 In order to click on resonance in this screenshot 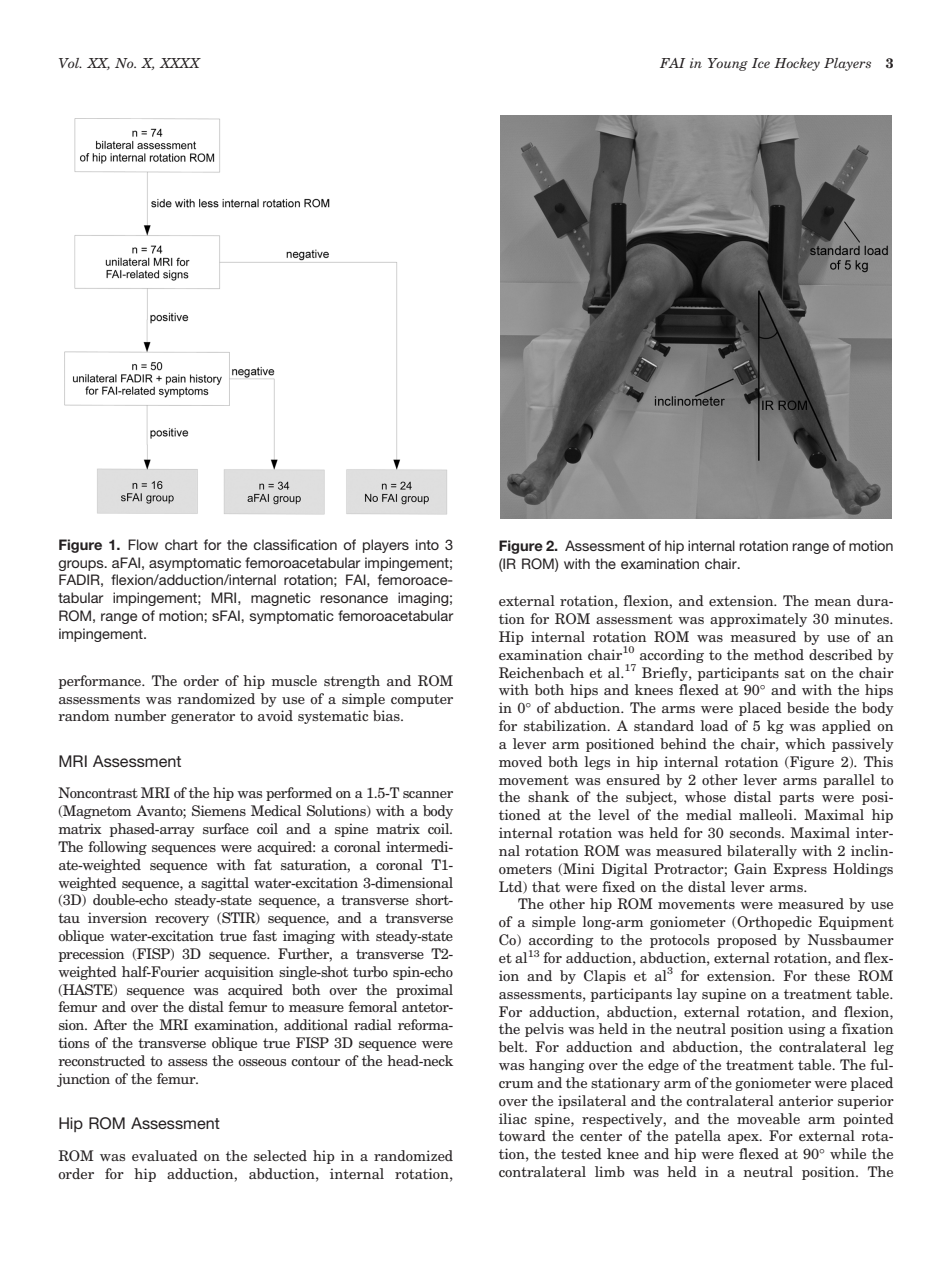, I will do `click(354, 599)`.
